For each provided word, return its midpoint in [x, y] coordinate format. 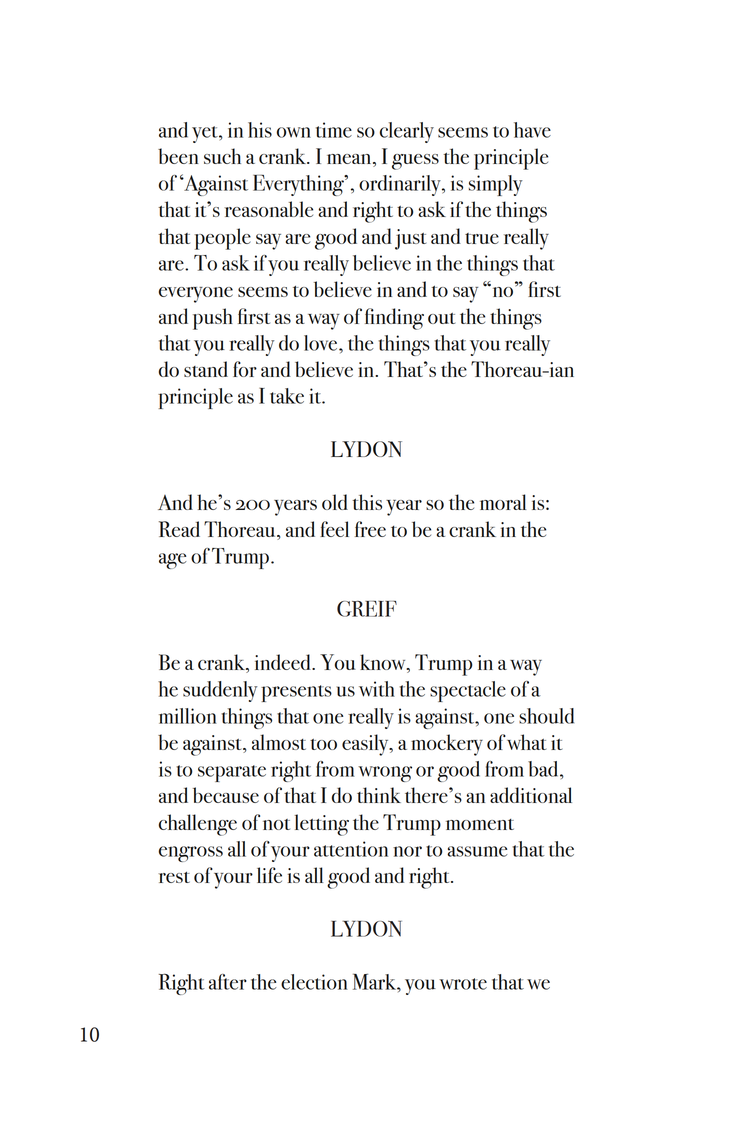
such [222, 156]
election [314, 982]
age [172, 561]
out [441, 318]
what [526, 742]
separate [232, 773]
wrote [463, 984]
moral [503, 502]
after [228, 982]
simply [495, 185]
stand [206, 369]
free [370, 529]
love [322, 343]
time [334, 130]
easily [366, 745]
